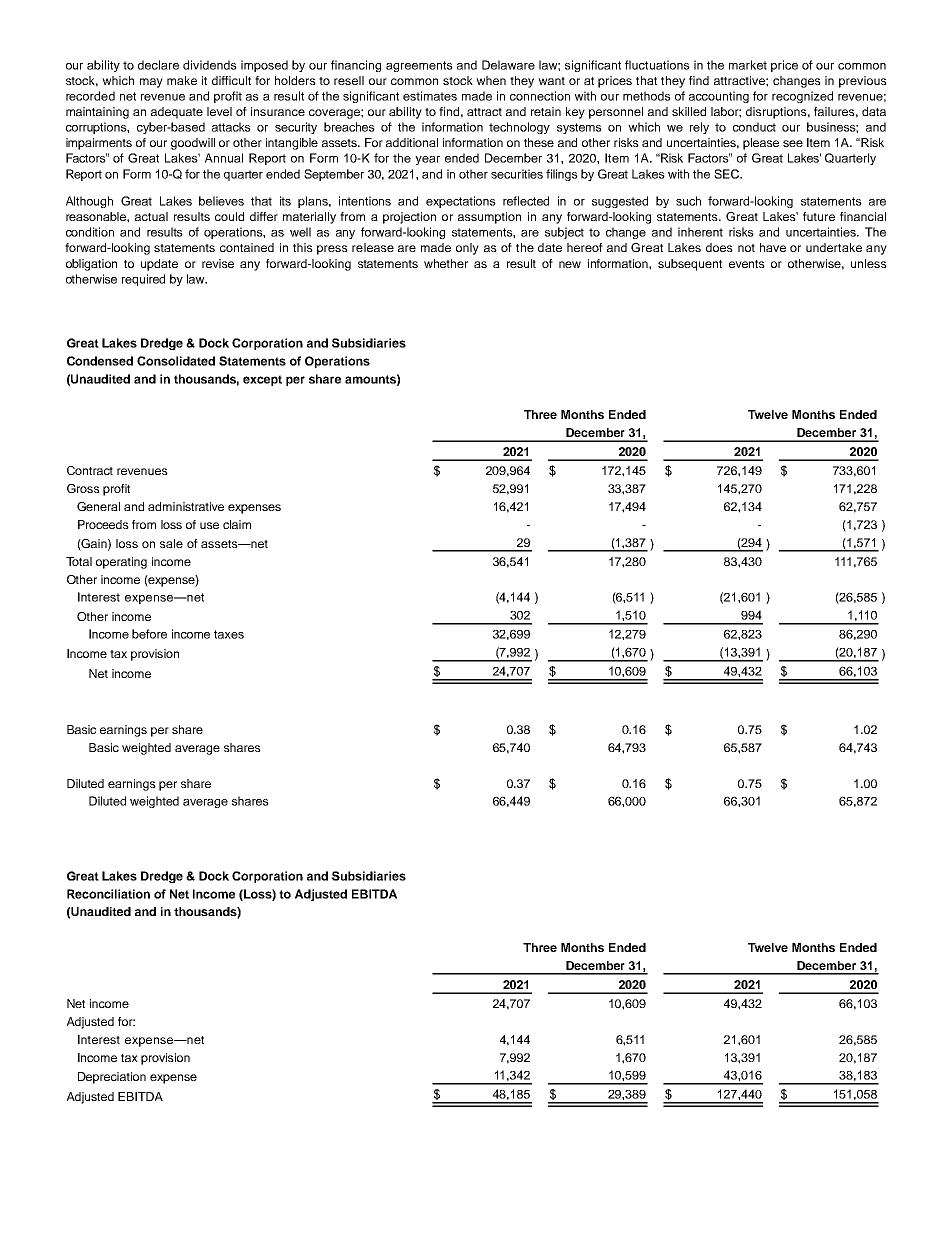  Describe the element at coordinates (747, 264) in the page. I see `events` at that location.
